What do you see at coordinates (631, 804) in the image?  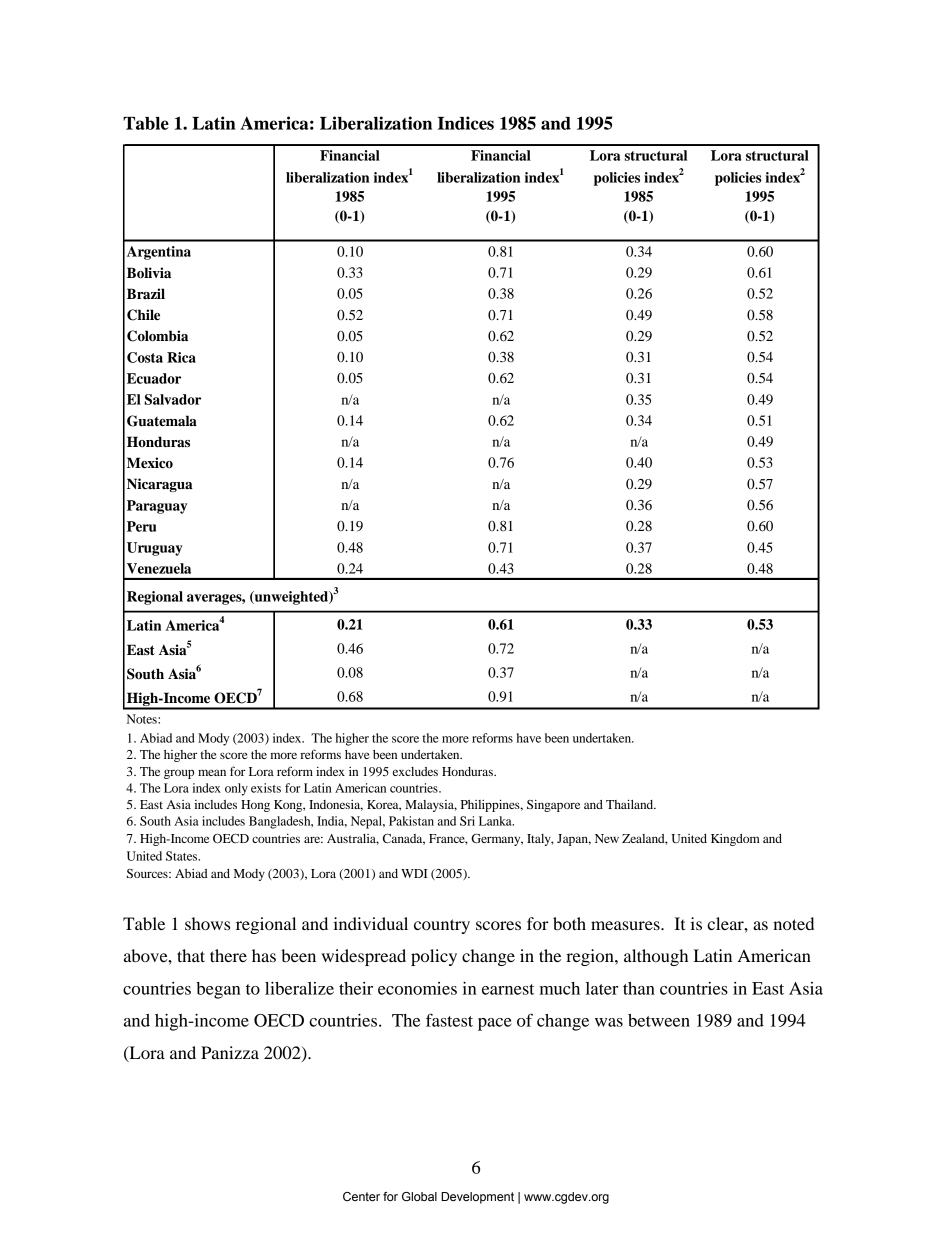 I see `Thailand` at bounding box center [631, 804].
